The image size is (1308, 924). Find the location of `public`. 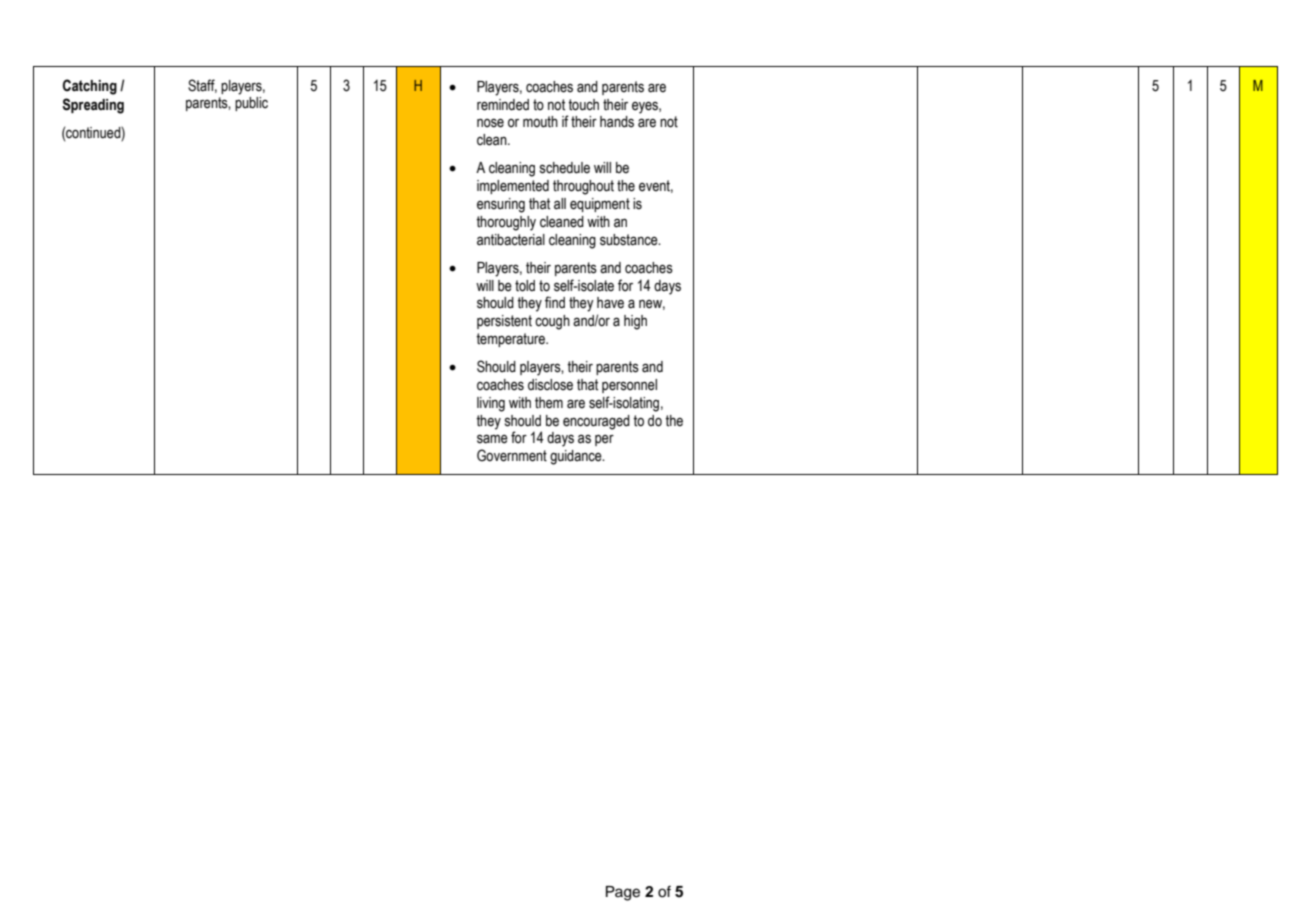

public is located at coordinates (251, 104).
